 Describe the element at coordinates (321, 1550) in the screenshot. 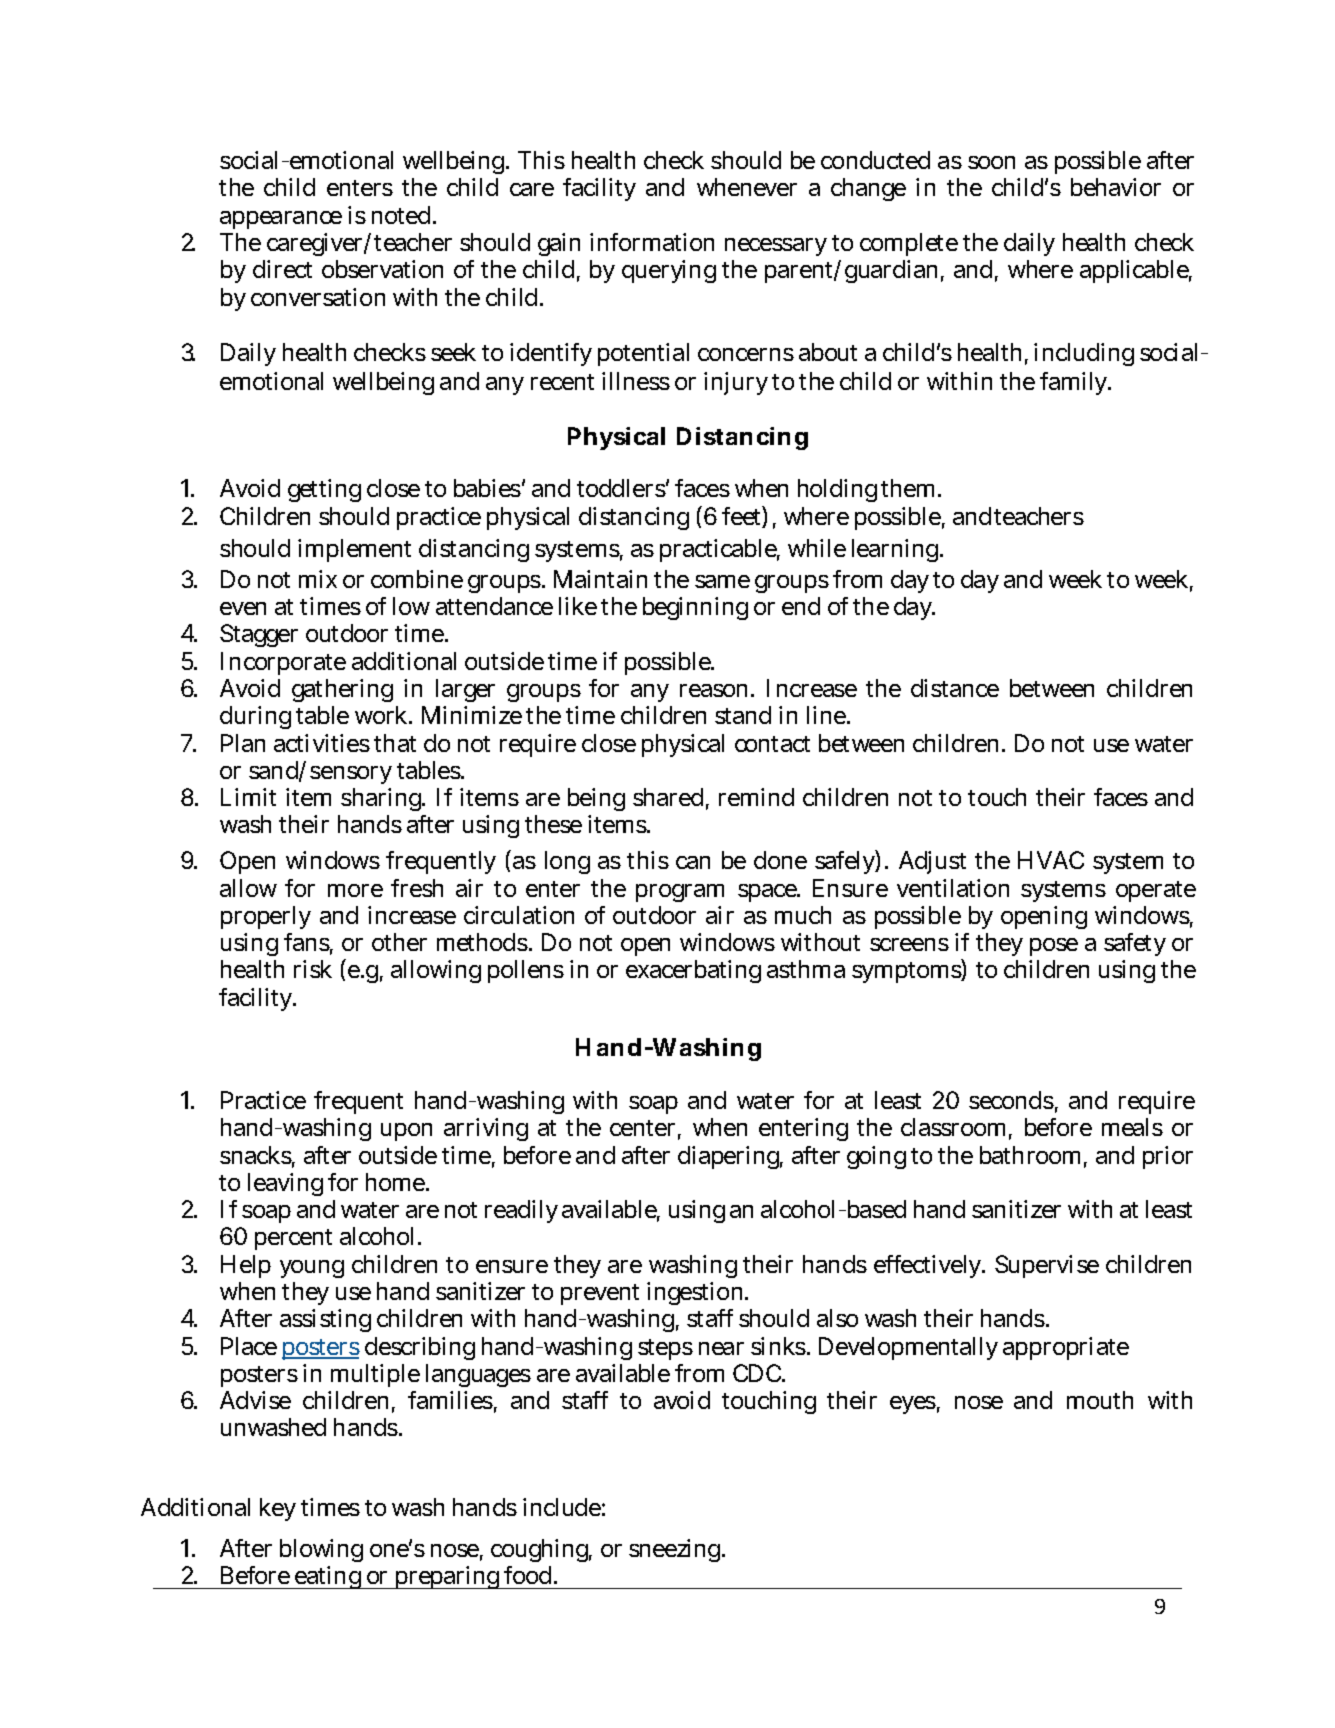

I see `blowing` at that location.
